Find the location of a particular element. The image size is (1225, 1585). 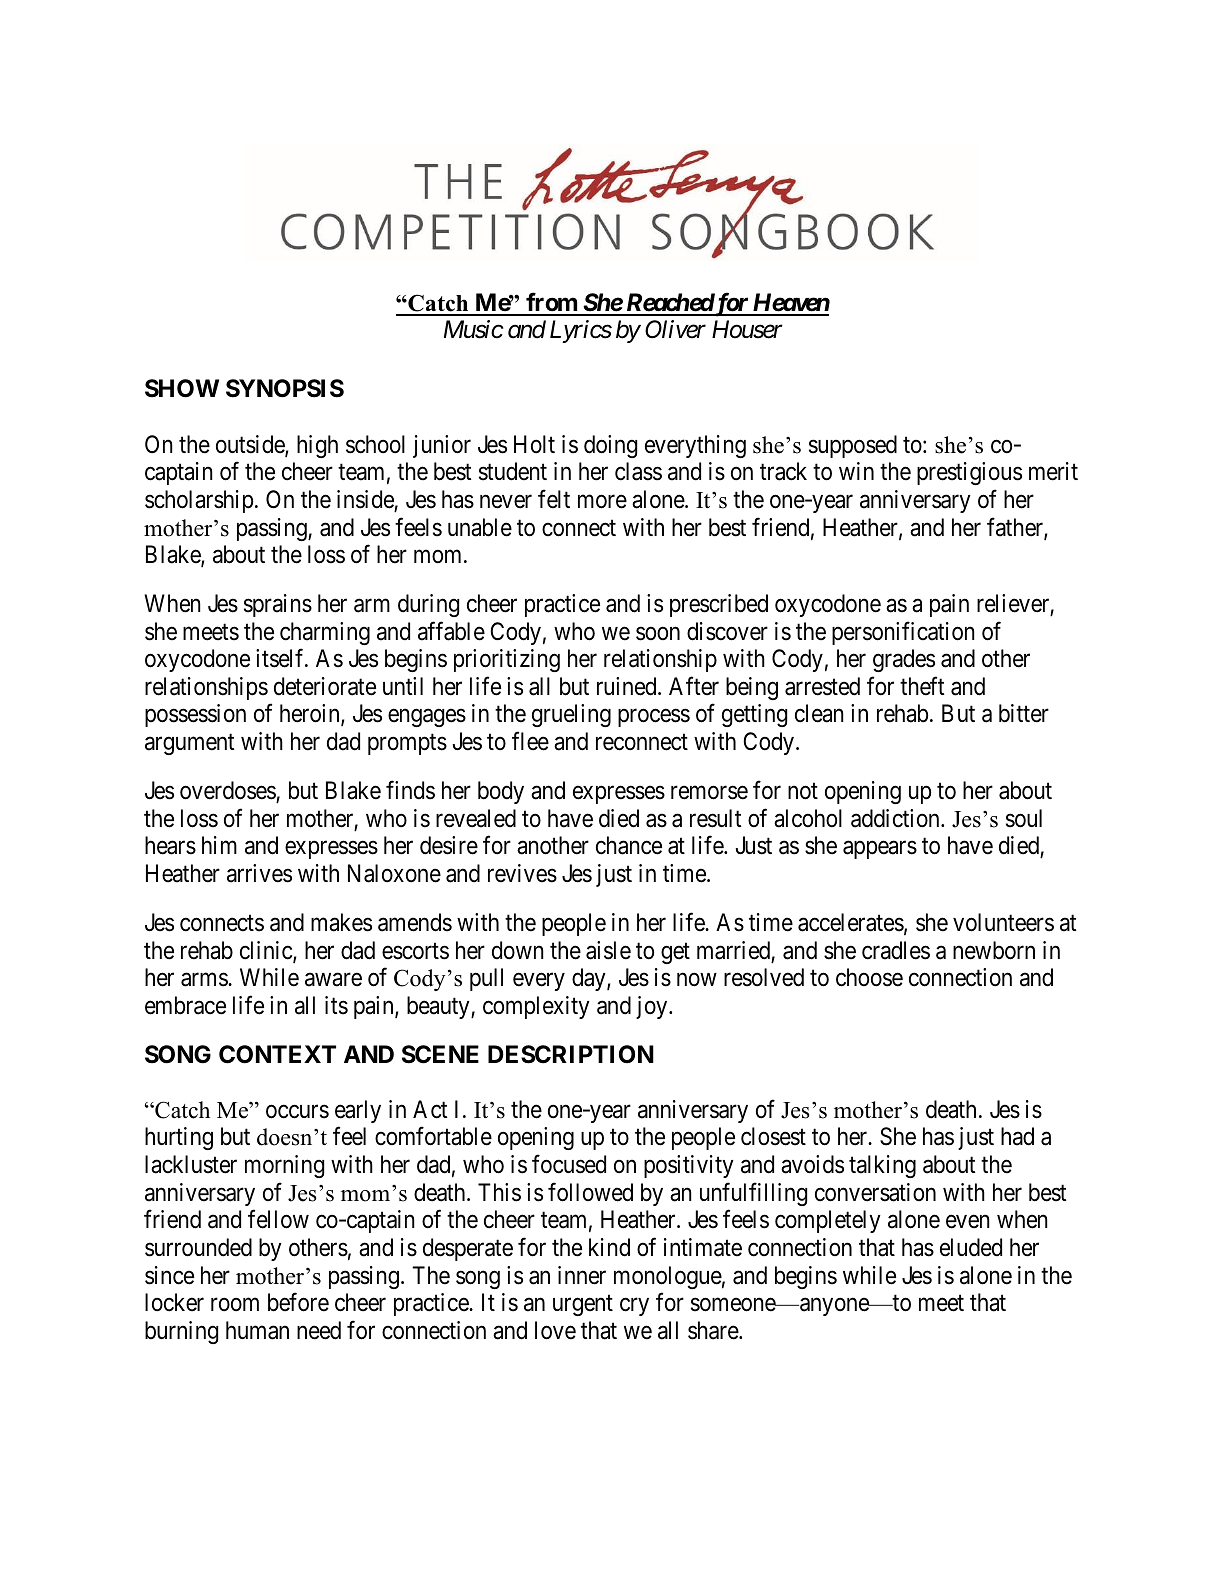

addiction is located at coordinates (896, 818).
